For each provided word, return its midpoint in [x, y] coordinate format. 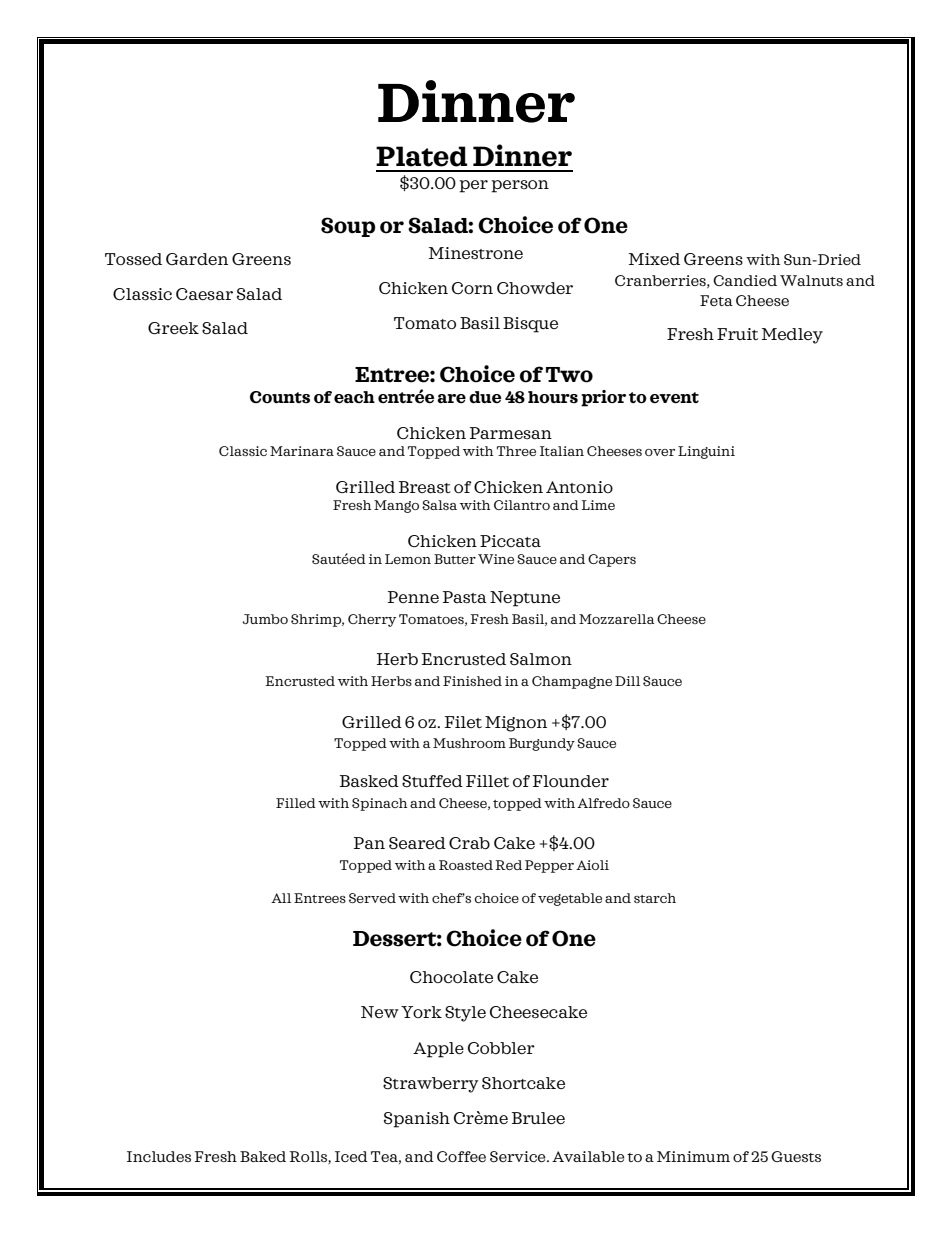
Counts [280, 397]
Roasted [466, 865]
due [485, 397]
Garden [197, 259]
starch [655, 898]
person [520, 186]
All [281, 898]
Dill [627, 681]
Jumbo [265, 619]
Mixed [654, 259]
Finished [472, 681]
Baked [263, 1156]
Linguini [706, 452]
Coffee [461, 1156]
